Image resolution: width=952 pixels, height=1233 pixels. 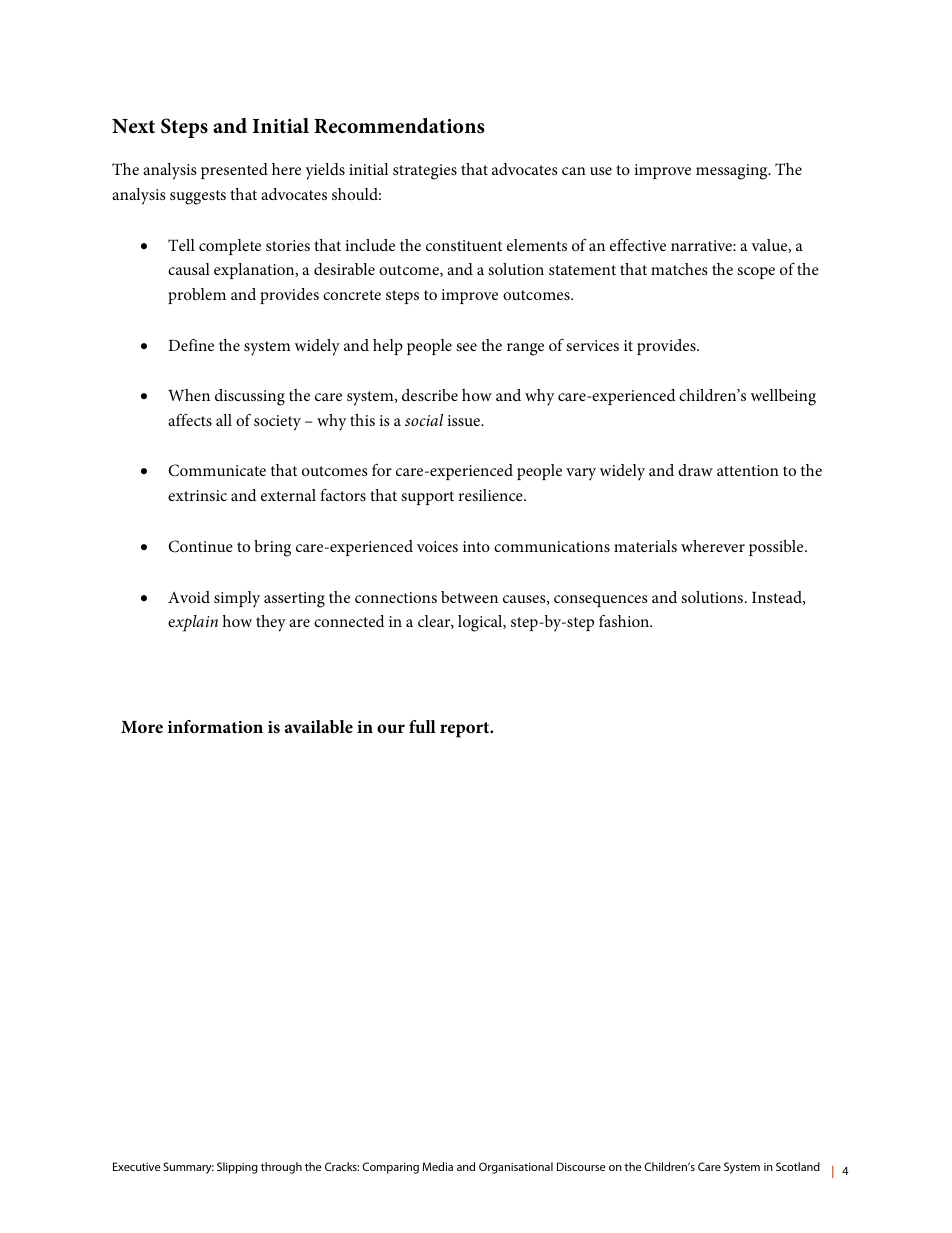 What do you see at coordinates (733, 172) in the screenshot?
I see `messaging` at bounding box center [733, 172].
